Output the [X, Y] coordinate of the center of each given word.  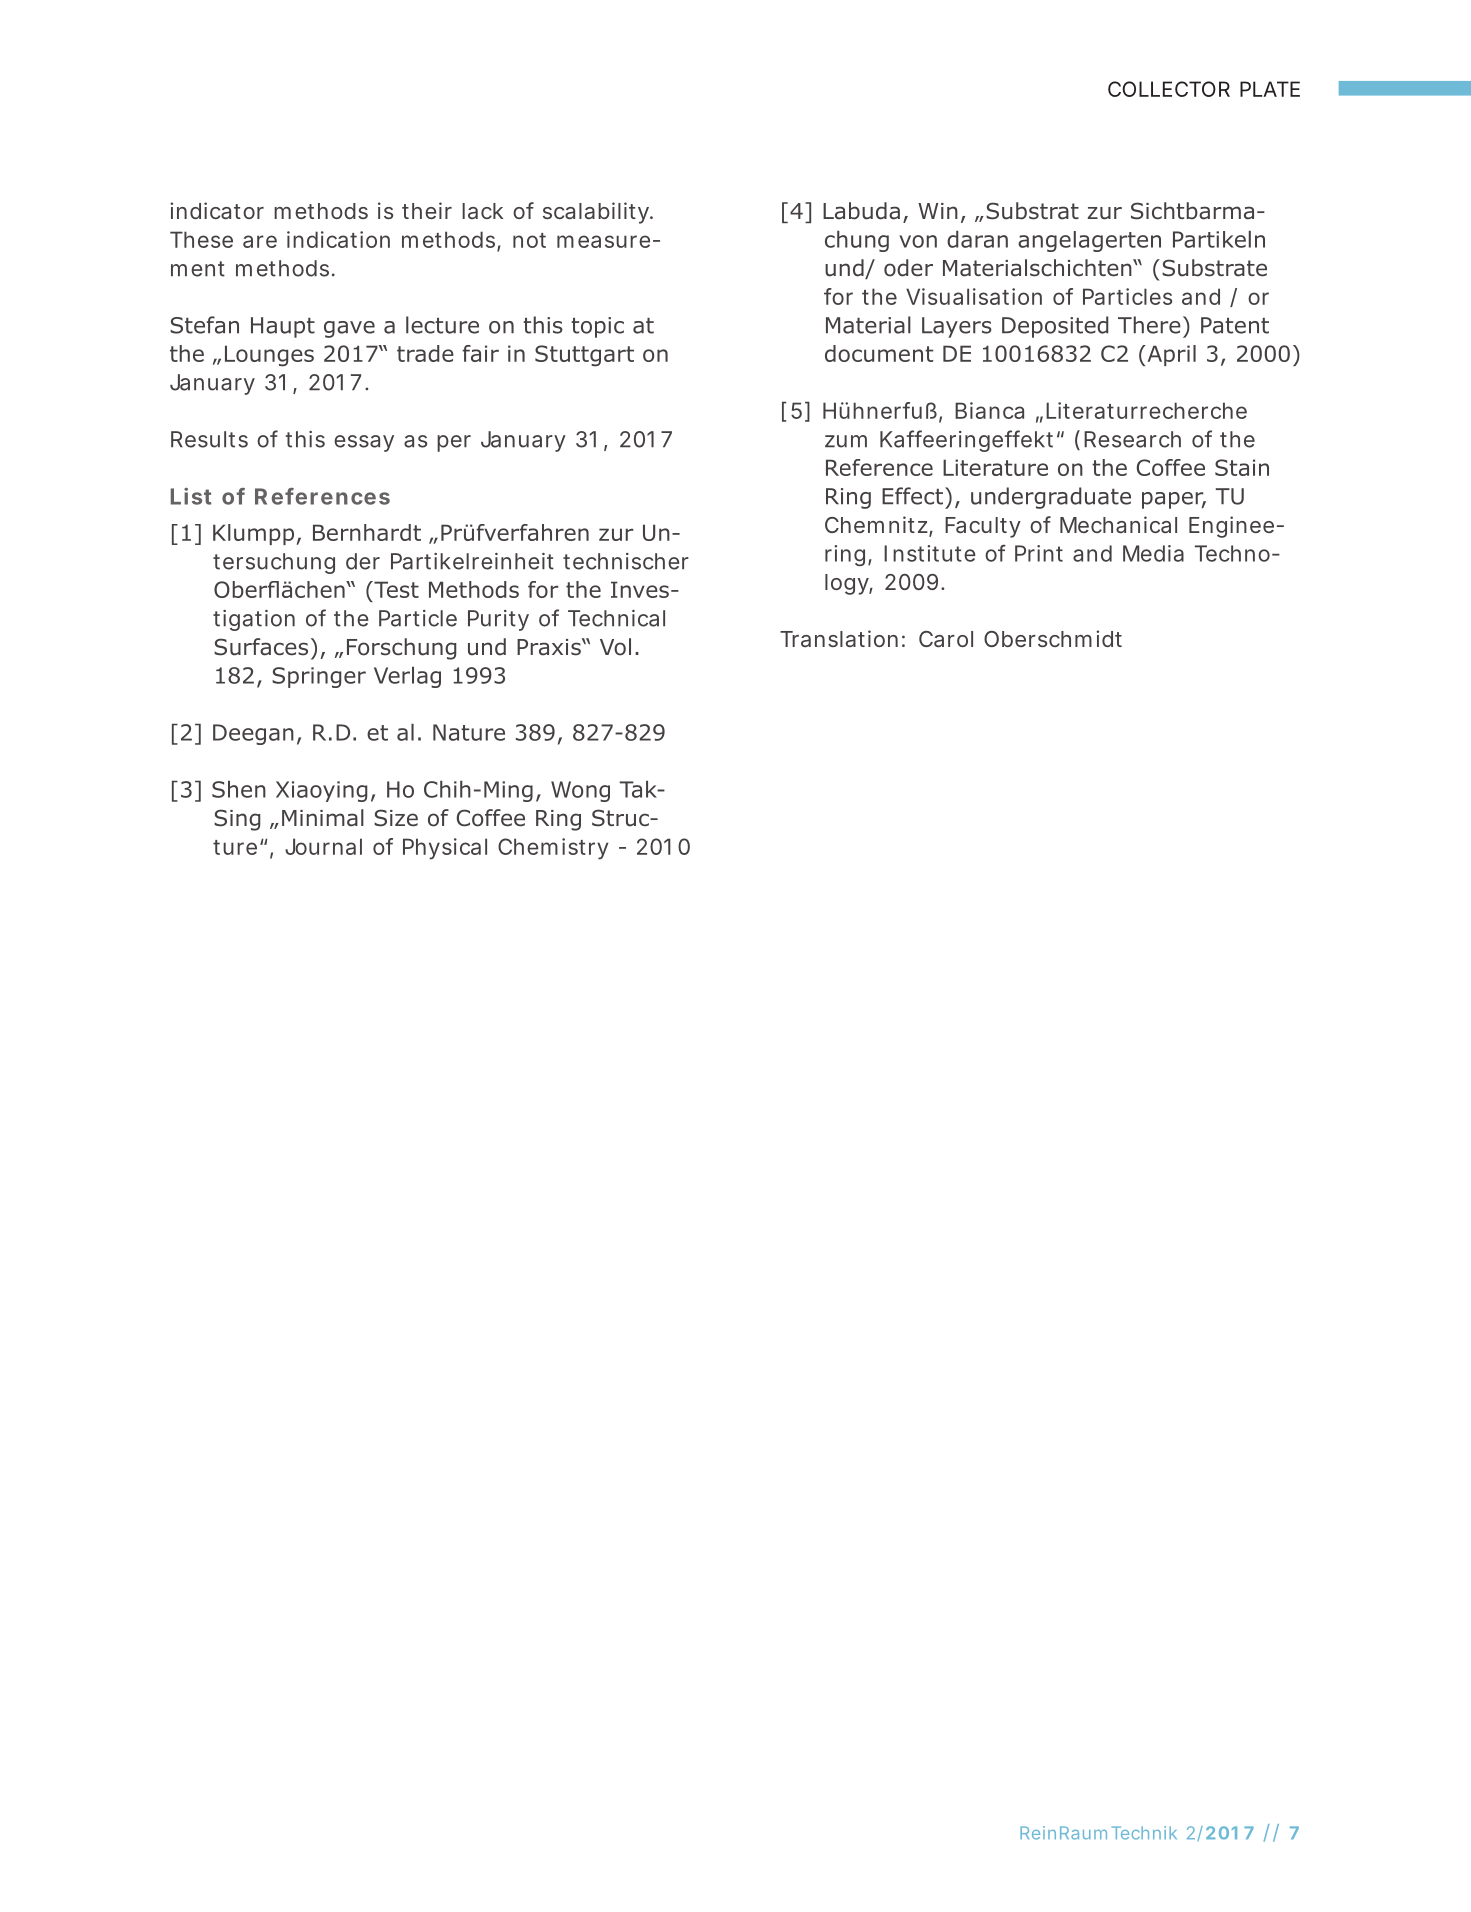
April [1170, 355]
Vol [615, 647]
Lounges [269, 356]
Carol [946, 639]
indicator [217, 210]
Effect [912, 496]
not [529, 240]
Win [938, 211]
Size [396, 818]
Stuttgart [584, 356]
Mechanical [1118, 524]
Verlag [407, 677]
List [191, 496]
